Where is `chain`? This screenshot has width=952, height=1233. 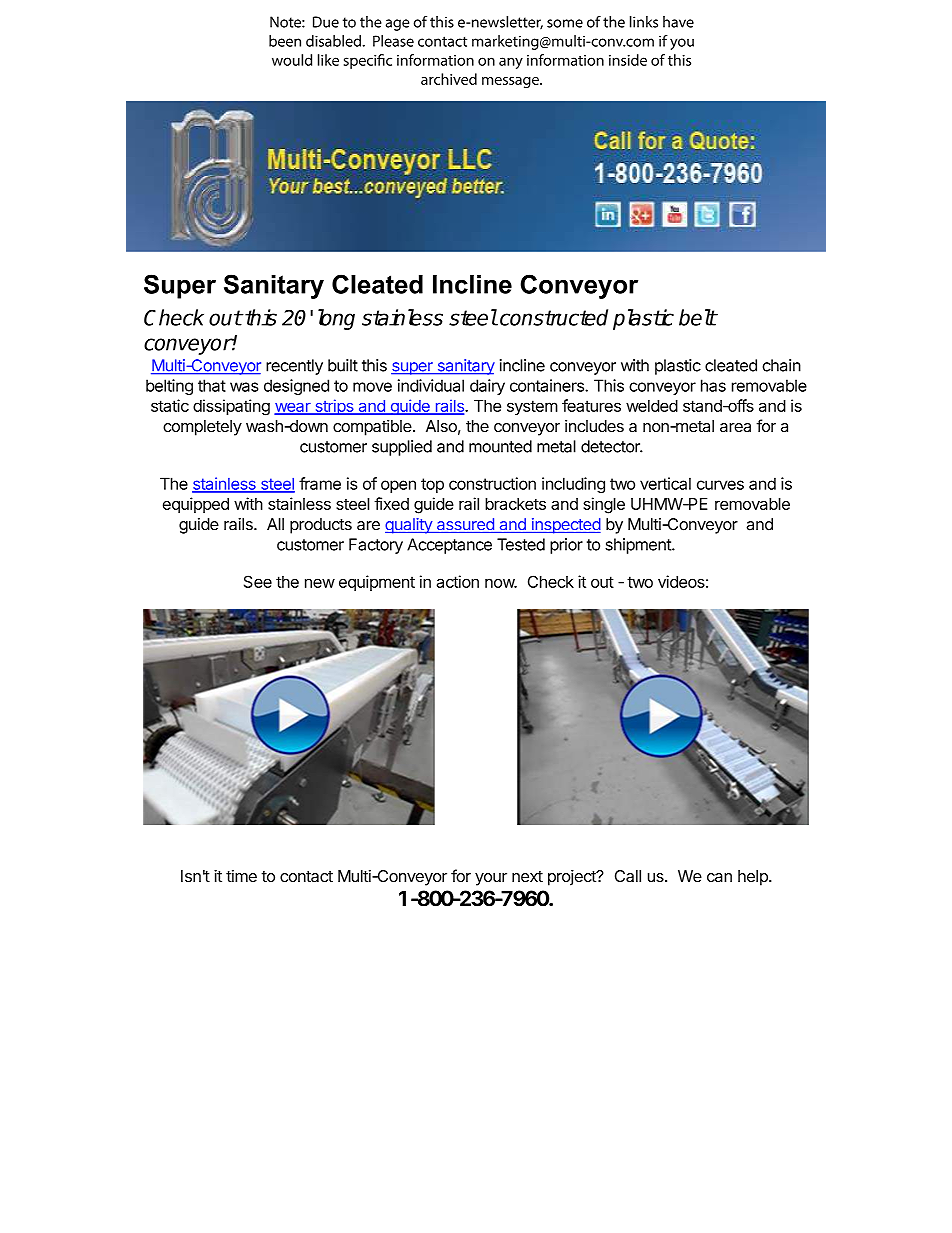
chain is located at coordinates (781, 365).
